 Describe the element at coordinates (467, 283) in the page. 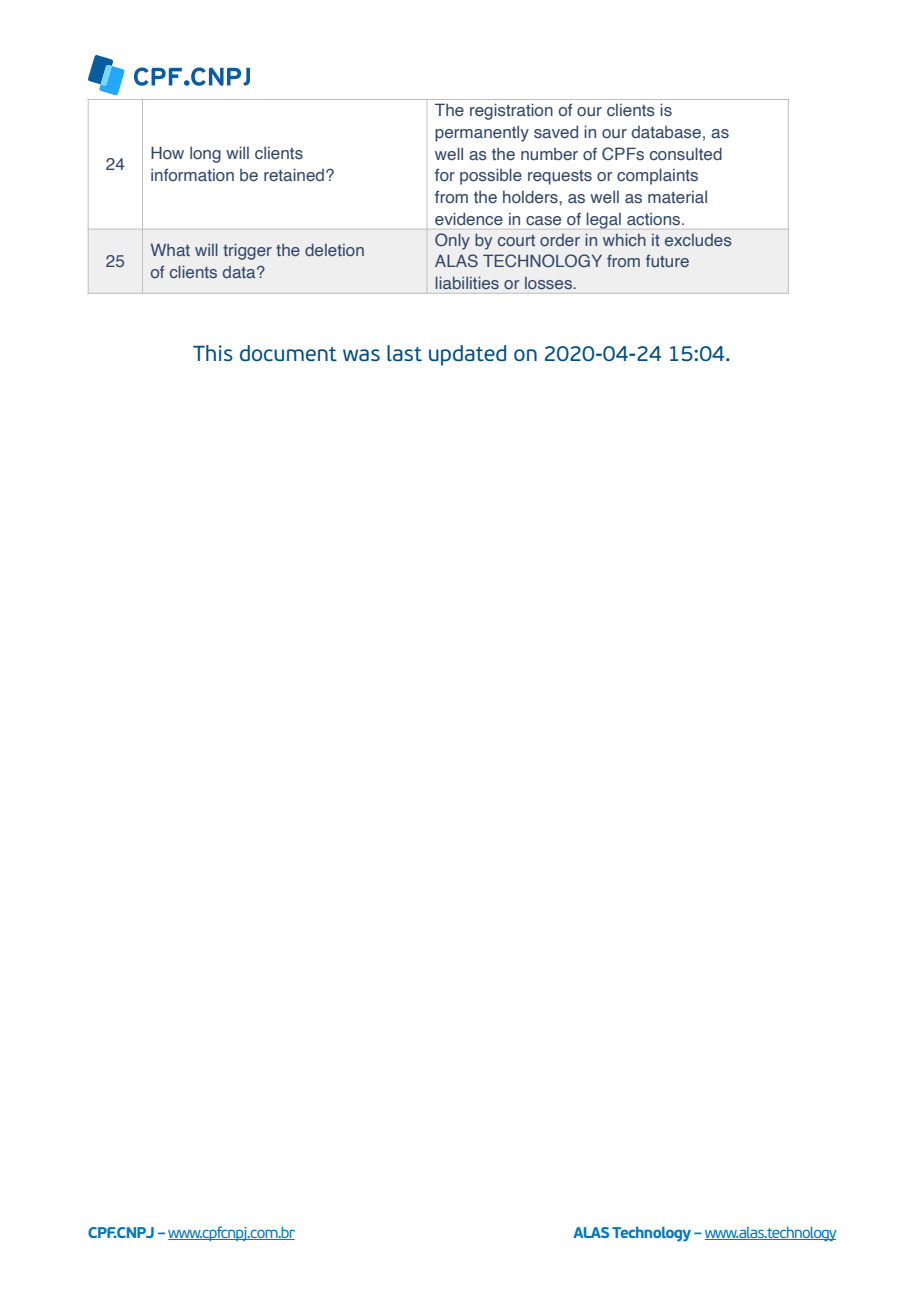

I see `liabilities` at that location.
